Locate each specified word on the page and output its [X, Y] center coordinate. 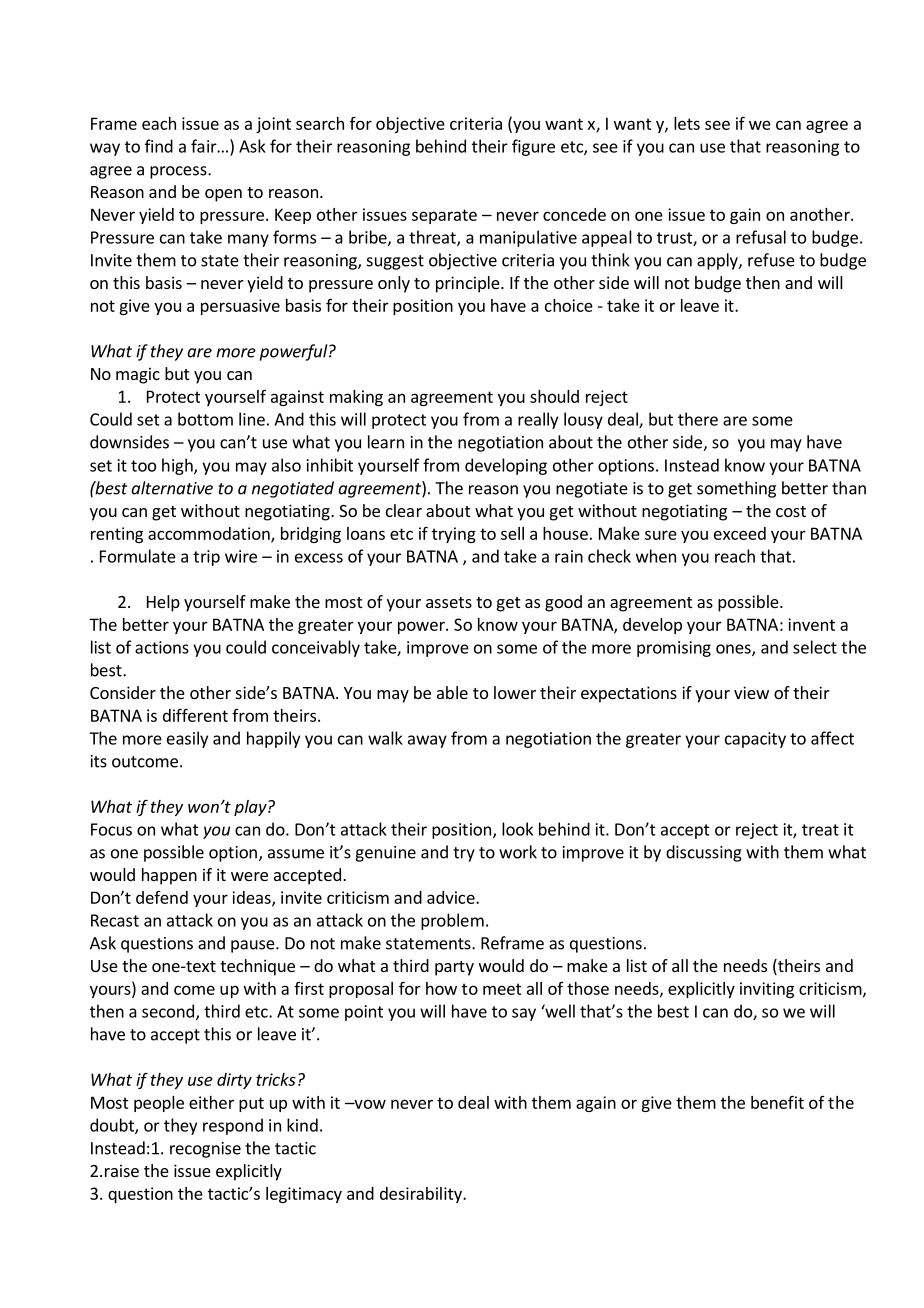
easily [187, 739]
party [454, 968]
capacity [755, 740]
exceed [740, 533]
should [554, 396]
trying [454, 535]
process [179, 172]
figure [533, 147]
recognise [205, 1150]
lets [687, 123]
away [427, 741]
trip [206, 558]
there [698, 419]
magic [138, 375]
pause [254, 946]
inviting [767, 990]
